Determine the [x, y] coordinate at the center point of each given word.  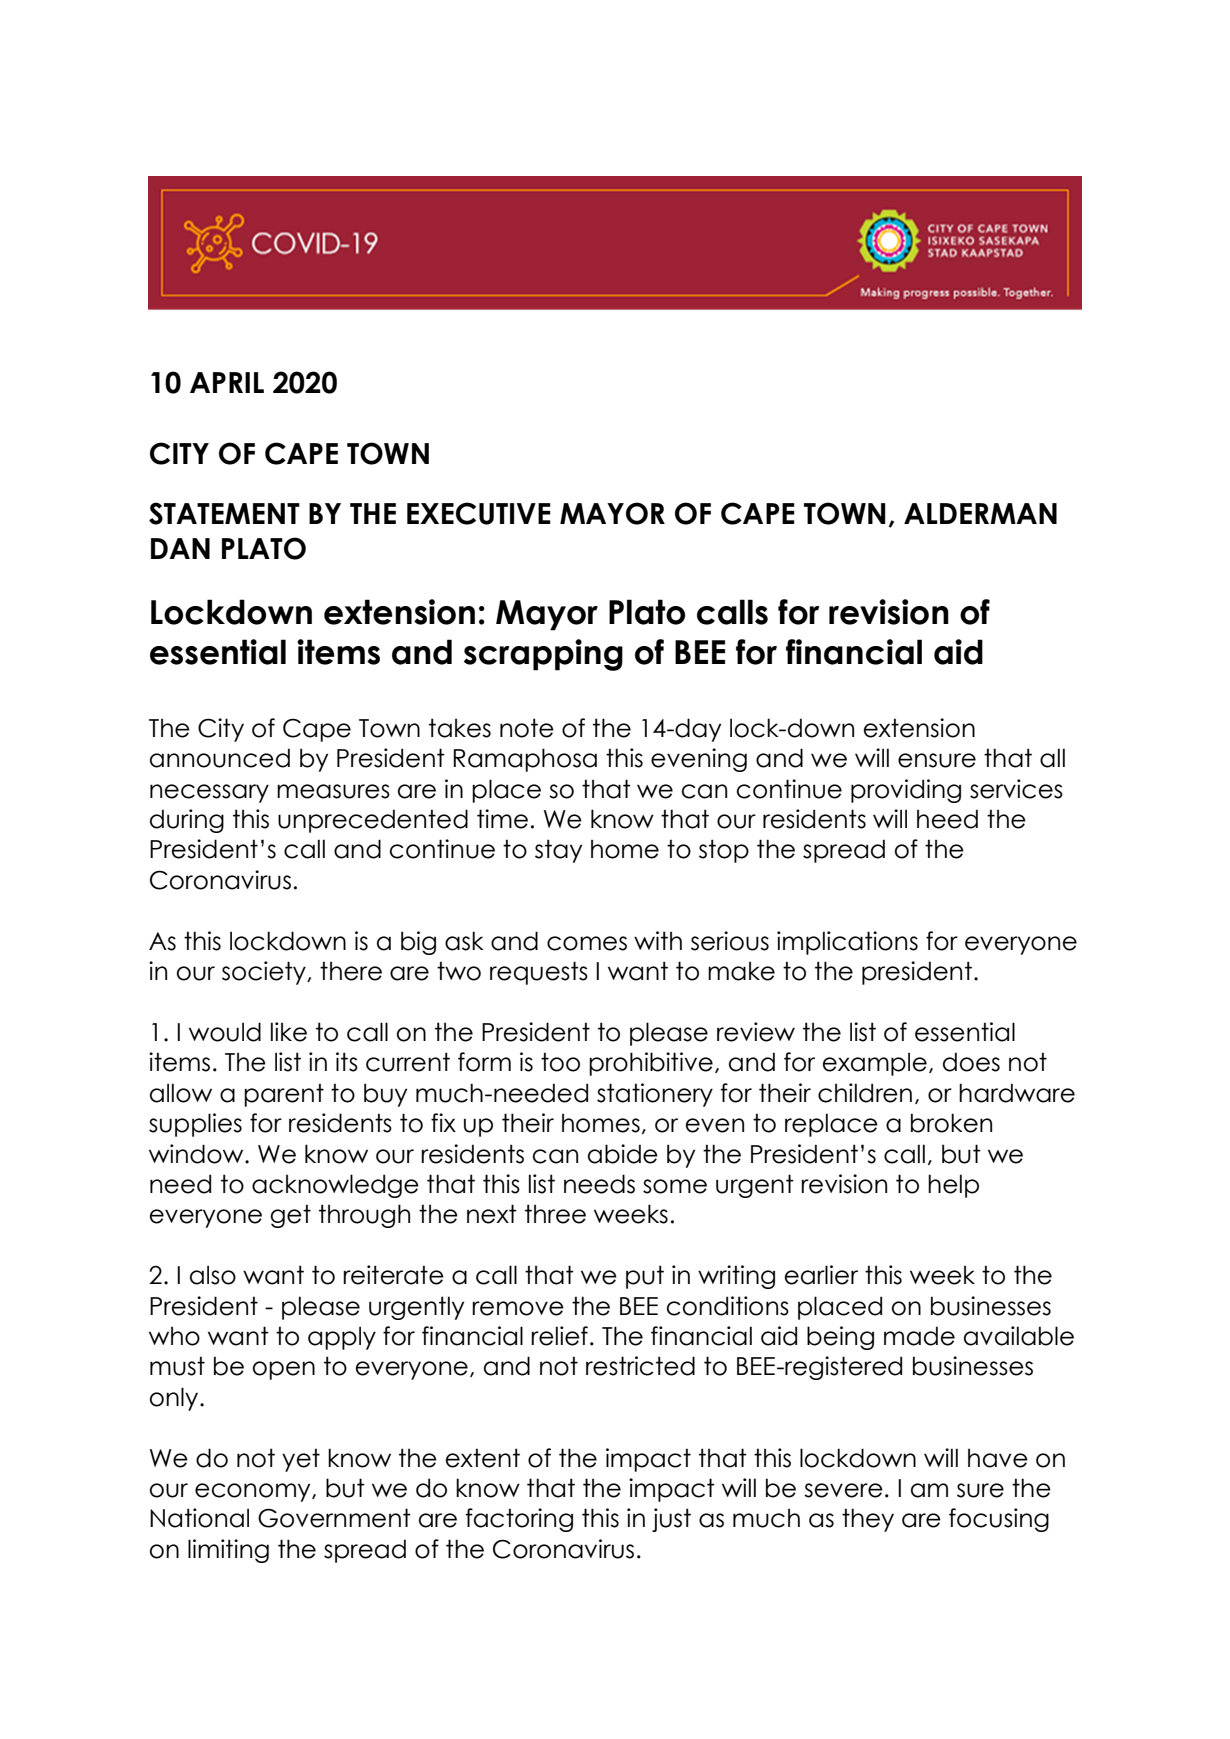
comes [587, 943]
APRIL [227, 382]
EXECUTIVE [479, 513]
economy [254, 1492]
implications [847, 943]
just [671, 1520]
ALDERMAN [980, 513]
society [265, 973]
